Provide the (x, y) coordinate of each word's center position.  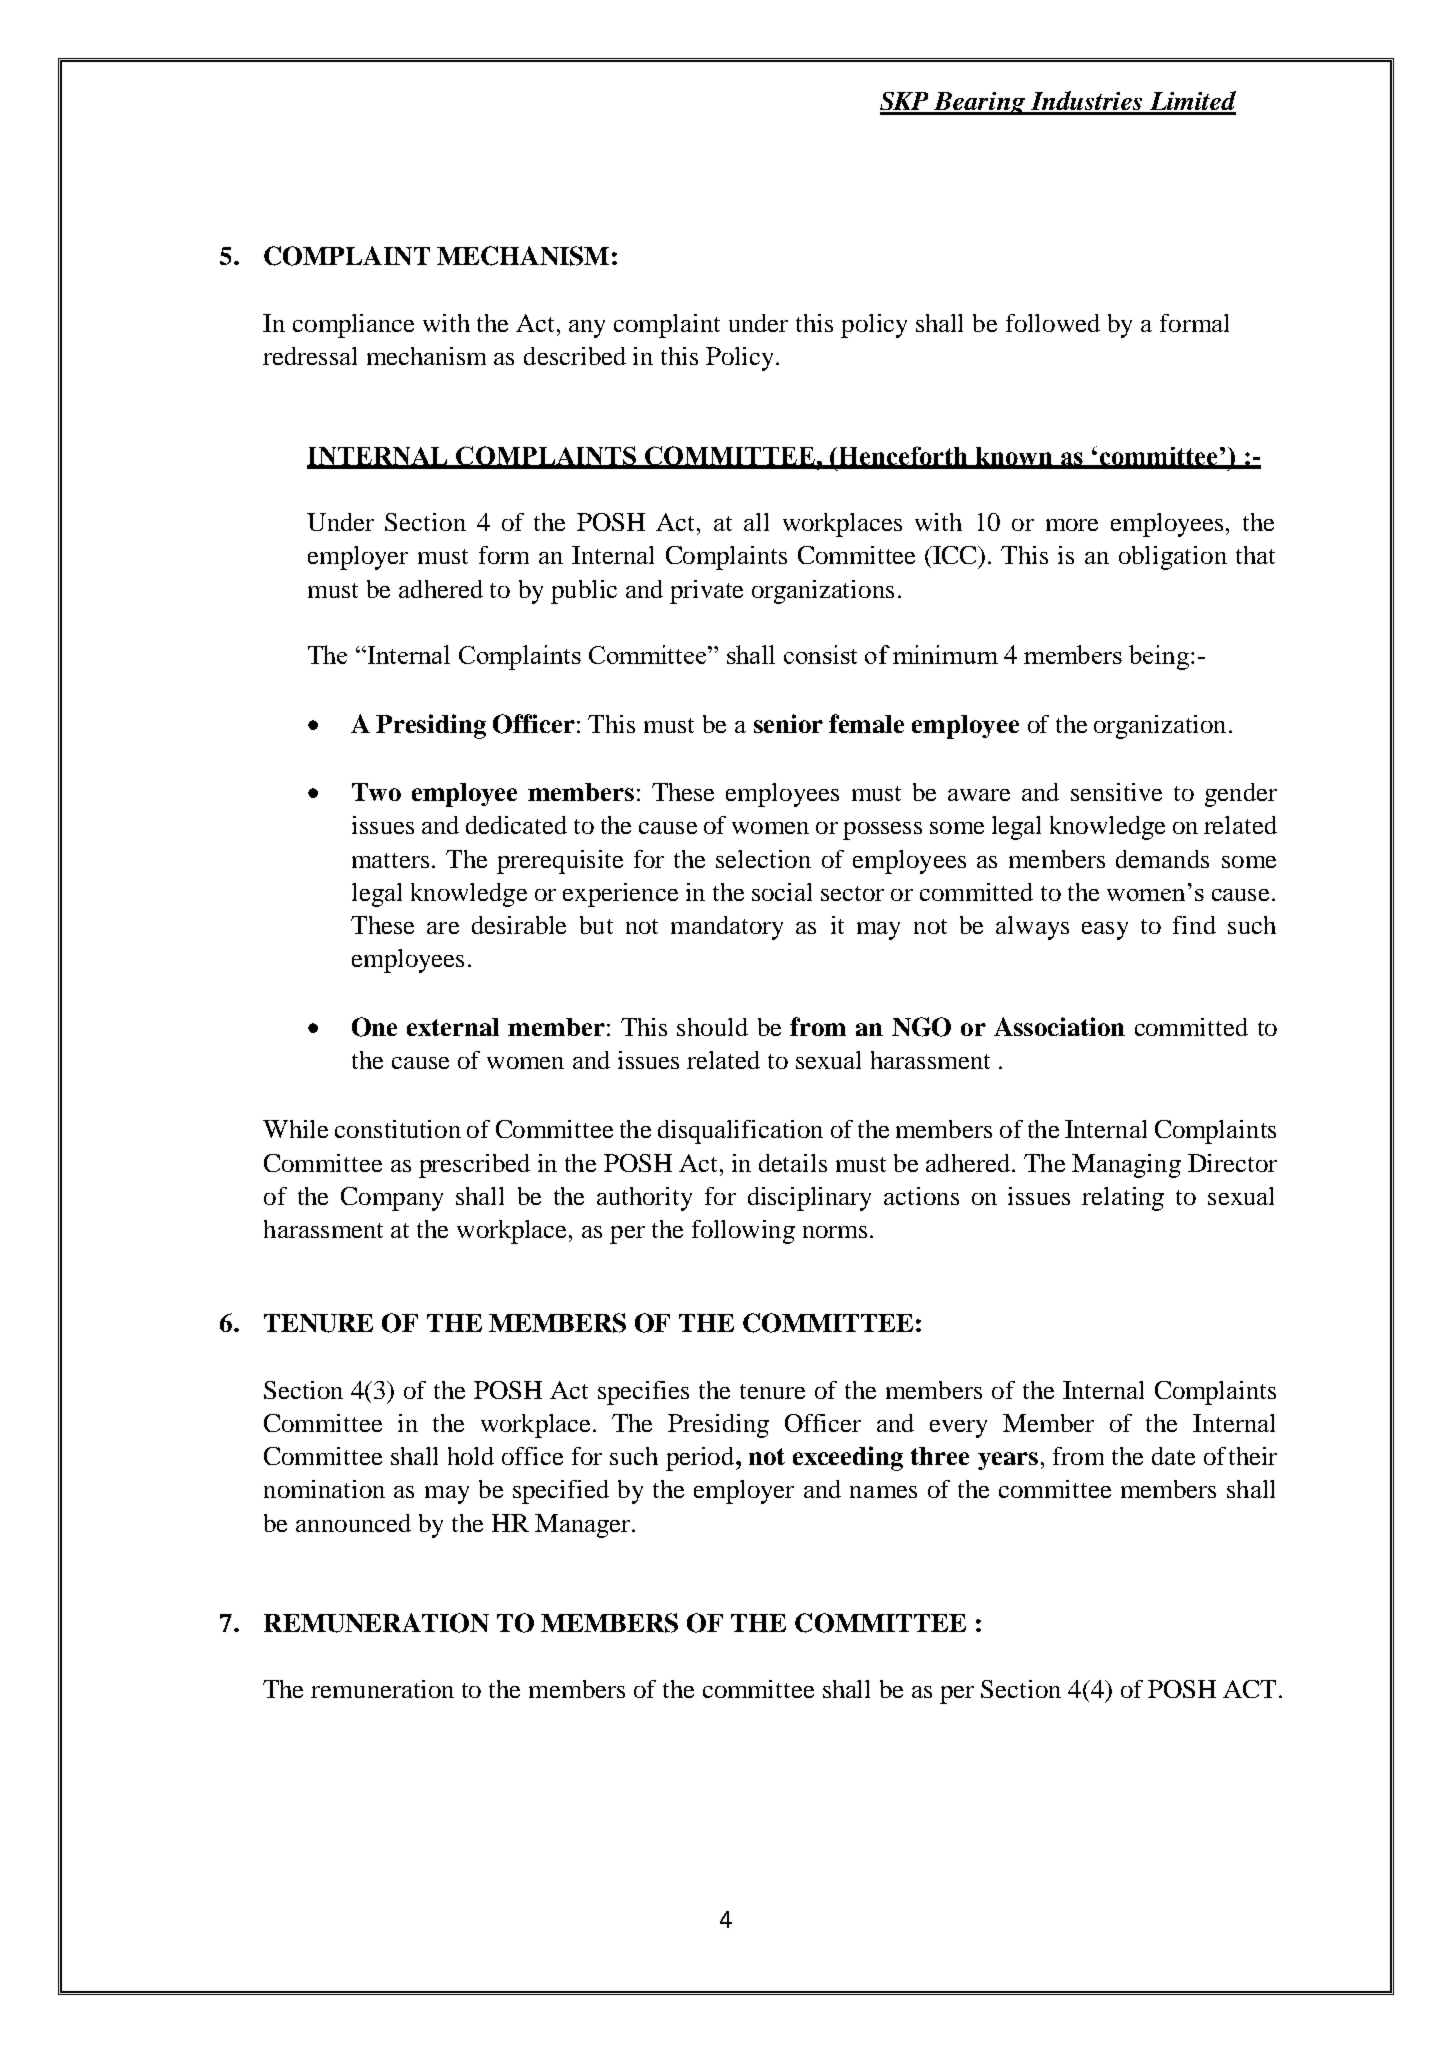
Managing (1126, 1166)
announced (353, 1523)
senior (788, 723)
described (575, 356)
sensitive (1116, 792)
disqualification (740, 1132)
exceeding (848, 1458)
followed (1053, 323)
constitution (398, 1129)
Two (376, 792)
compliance (353, 326)
